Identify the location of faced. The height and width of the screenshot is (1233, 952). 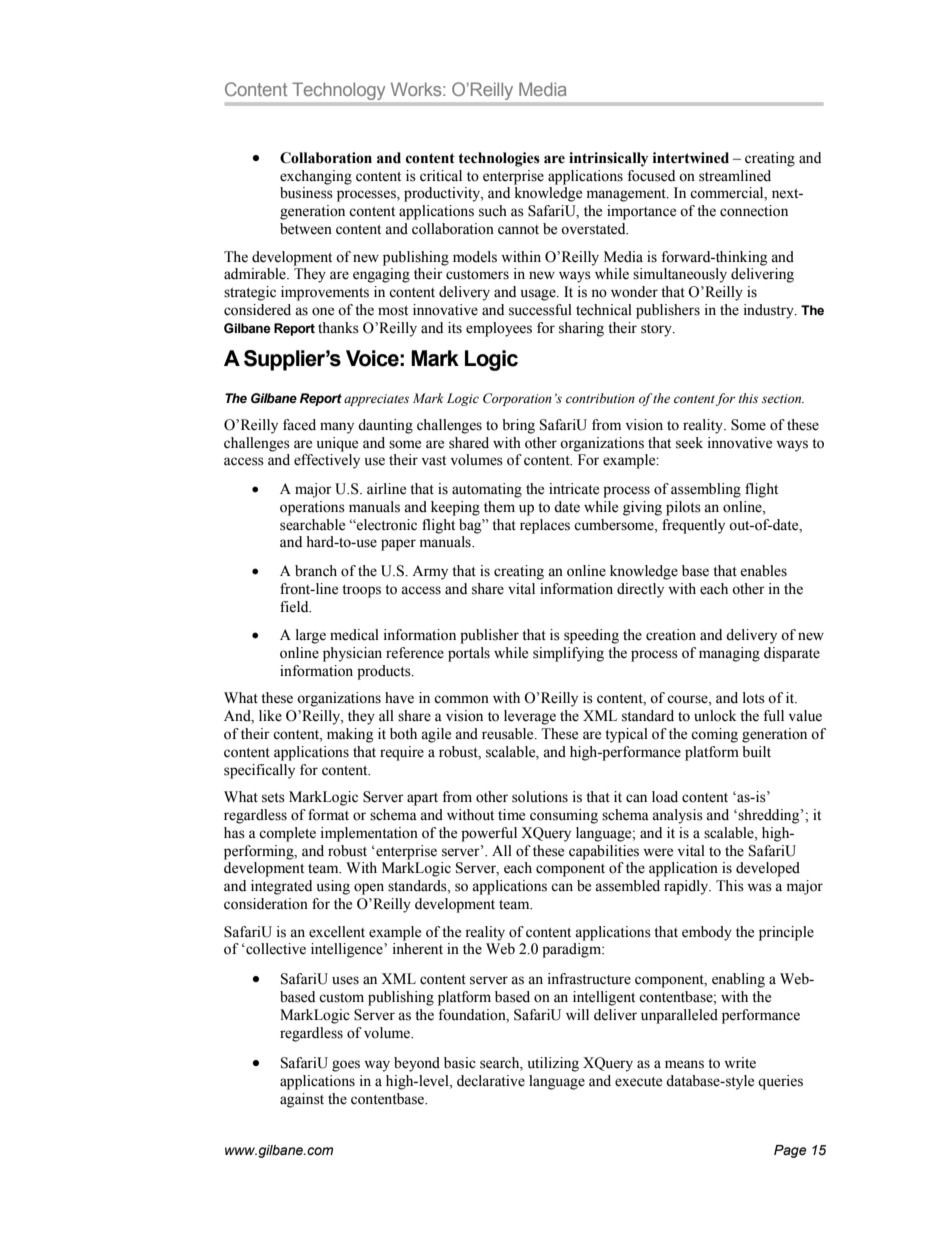
(299, 425).
